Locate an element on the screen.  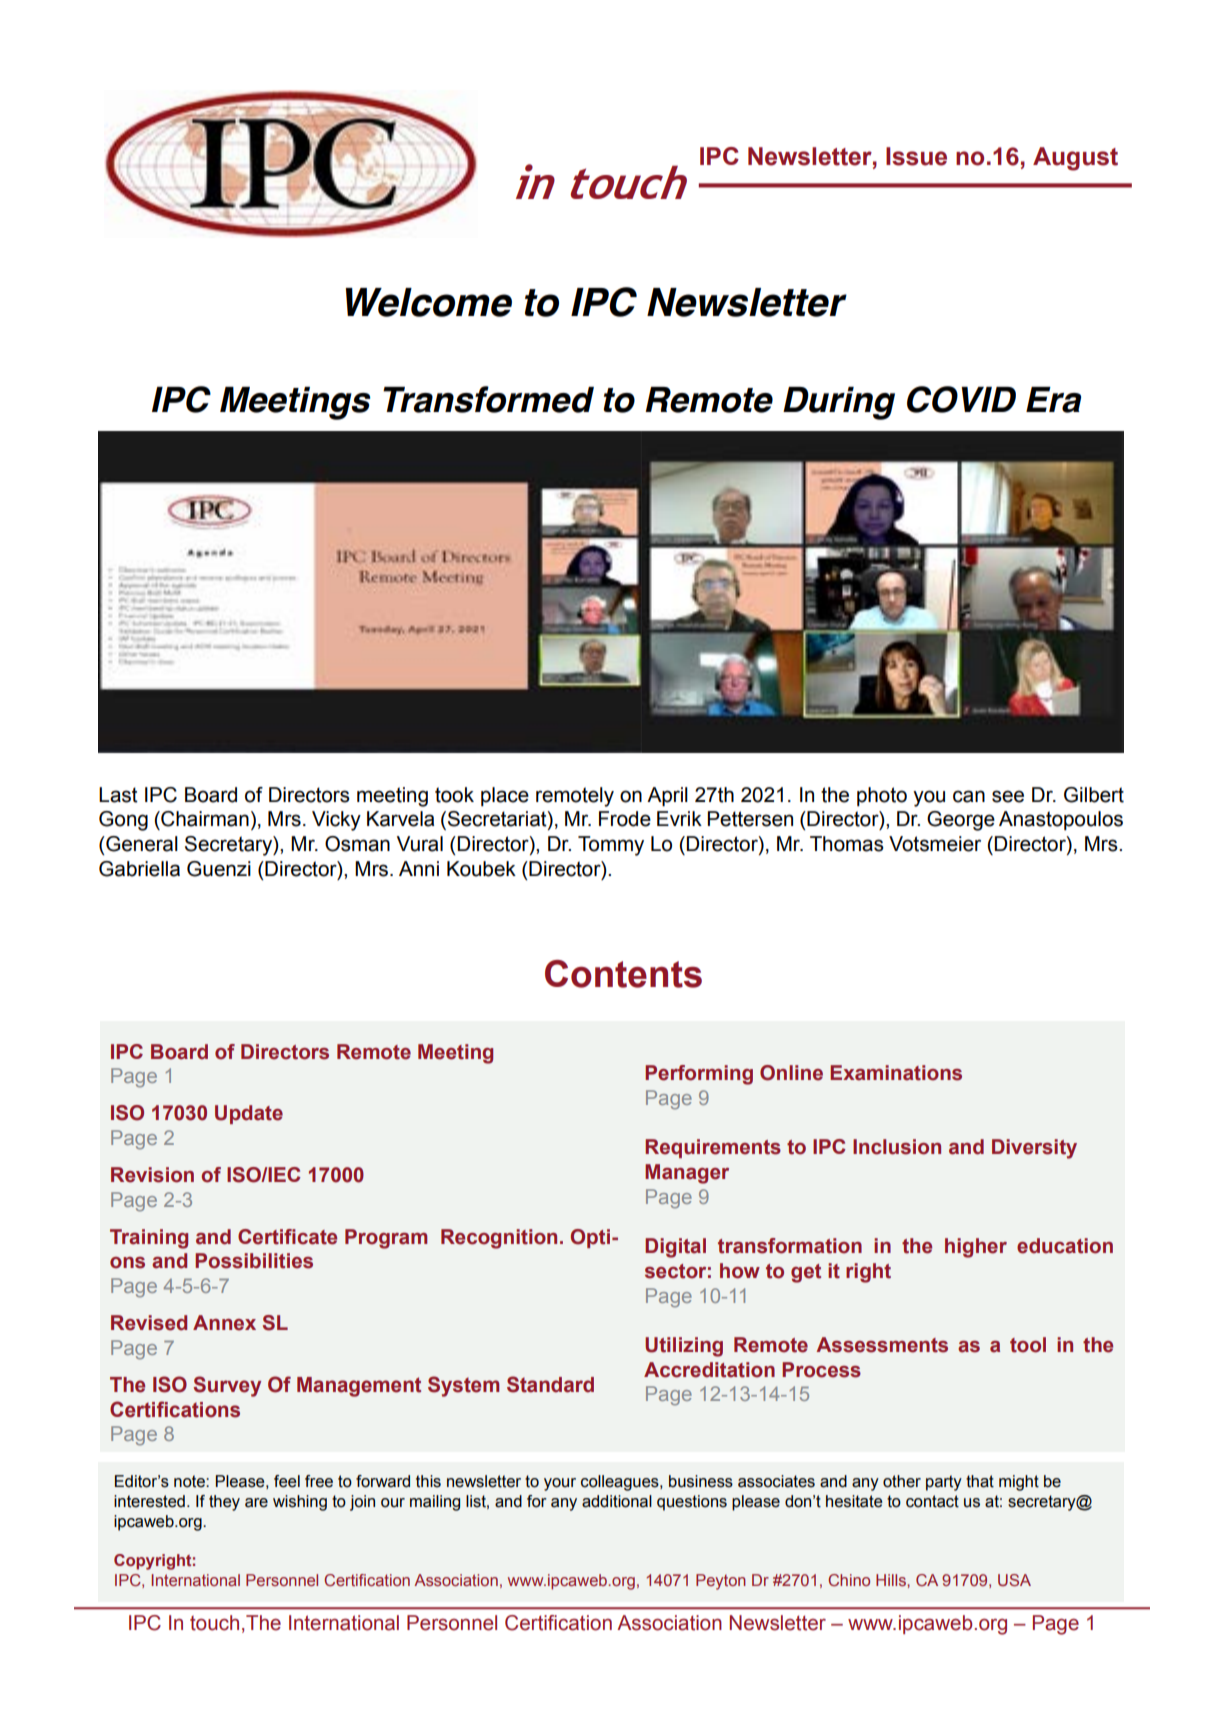
USA is located at coordinates (1014, 1580).
